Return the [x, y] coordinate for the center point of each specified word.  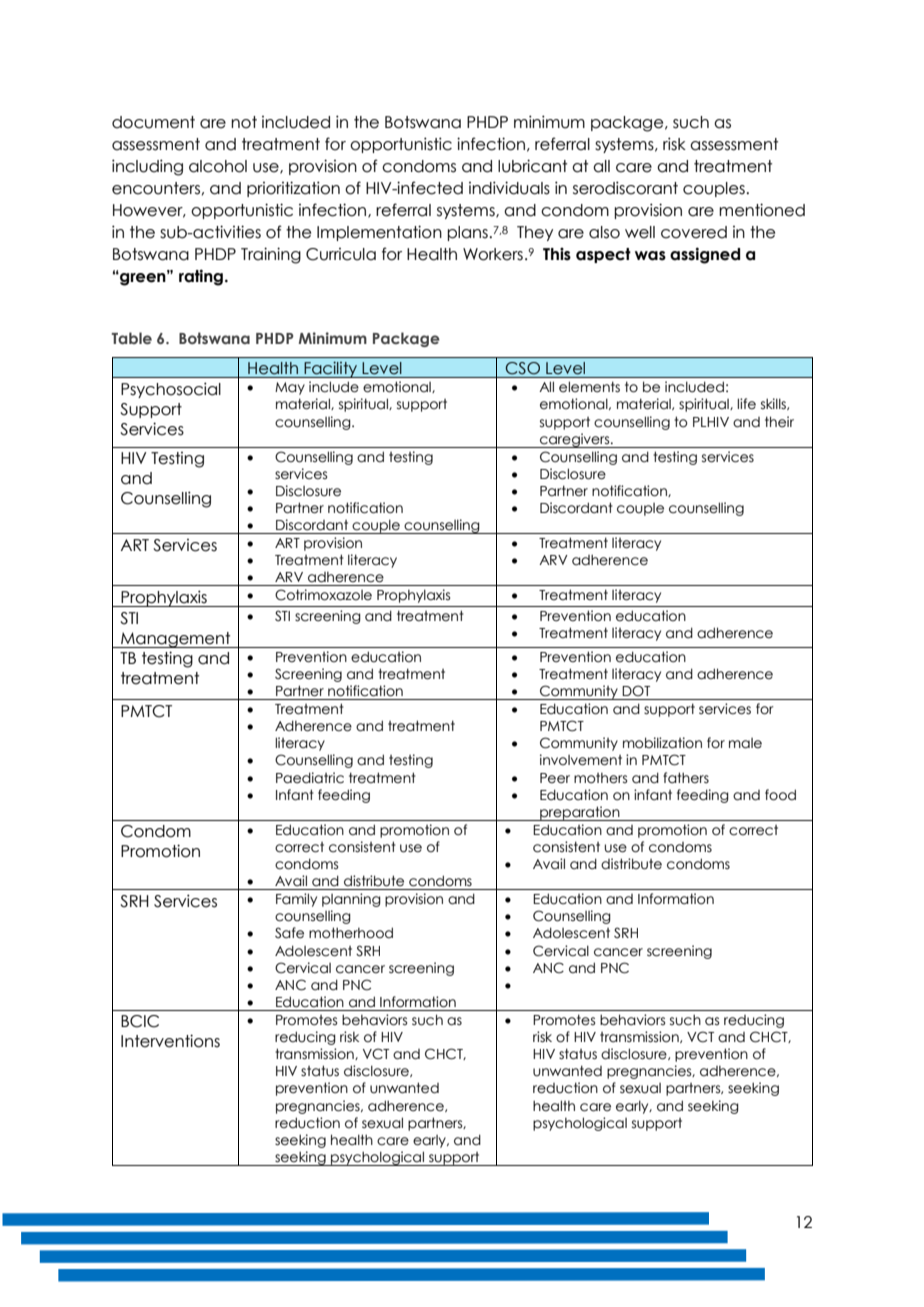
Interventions [170, 1041]
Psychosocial [171, 390]
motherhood [351, 933]
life [746, 404]
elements [589, 387]
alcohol [218, 166]
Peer [555, 778]
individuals [509, 188]
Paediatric [310, 778]
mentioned [762, 210]
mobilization [662, 743]
